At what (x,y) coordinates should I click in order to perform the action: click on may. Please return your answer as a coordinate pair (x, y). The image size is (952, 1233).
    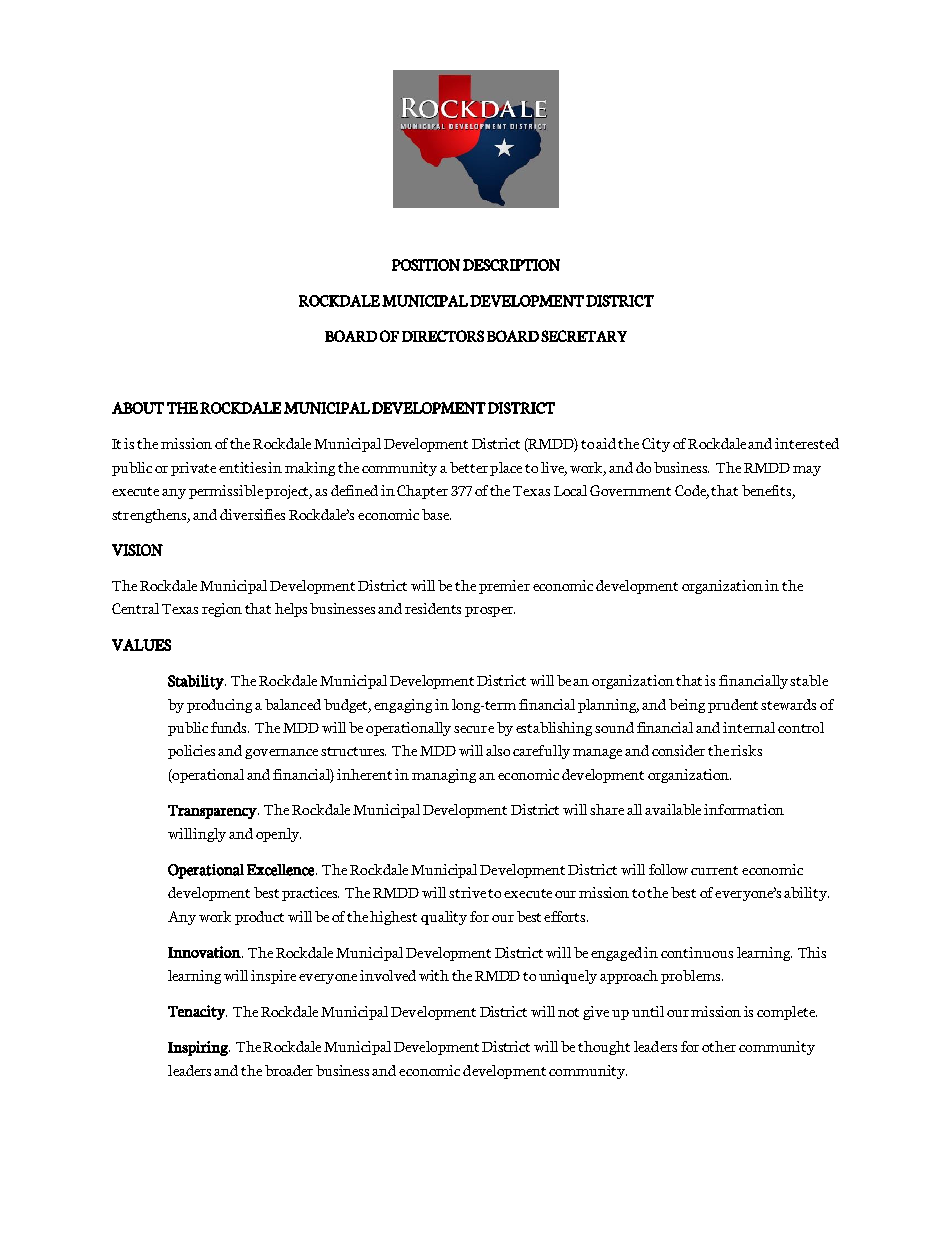
    Looking at the image, I should click on (807, 471).
